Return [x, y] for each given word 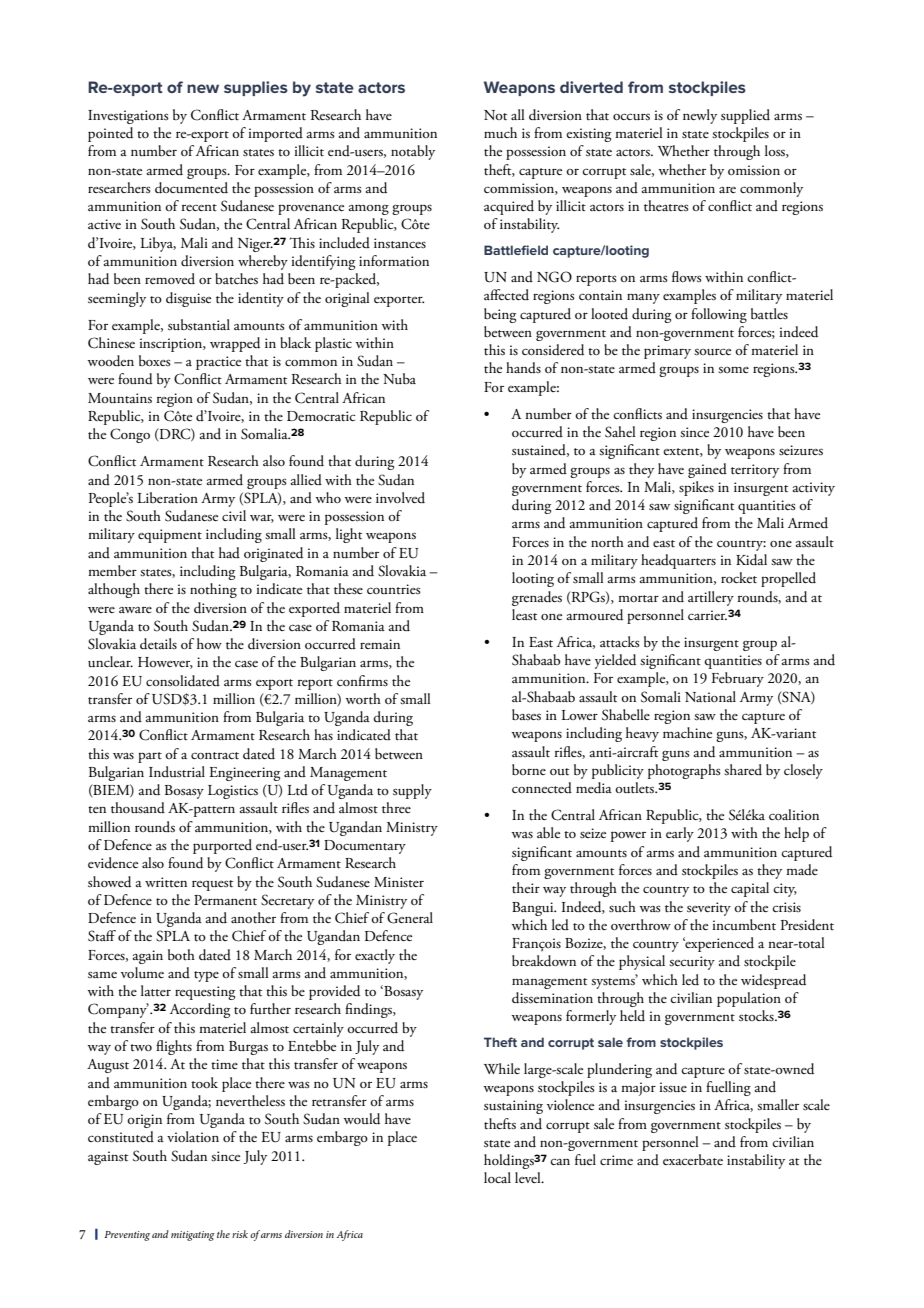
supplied [745, 116]
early [680, 834]
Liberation [168, 497]
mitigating [193, 1236]
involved [400, 497]
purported [222, 846]
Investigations [128, 117]
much [500, 133]
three [396, 807]
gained [707, 470]
